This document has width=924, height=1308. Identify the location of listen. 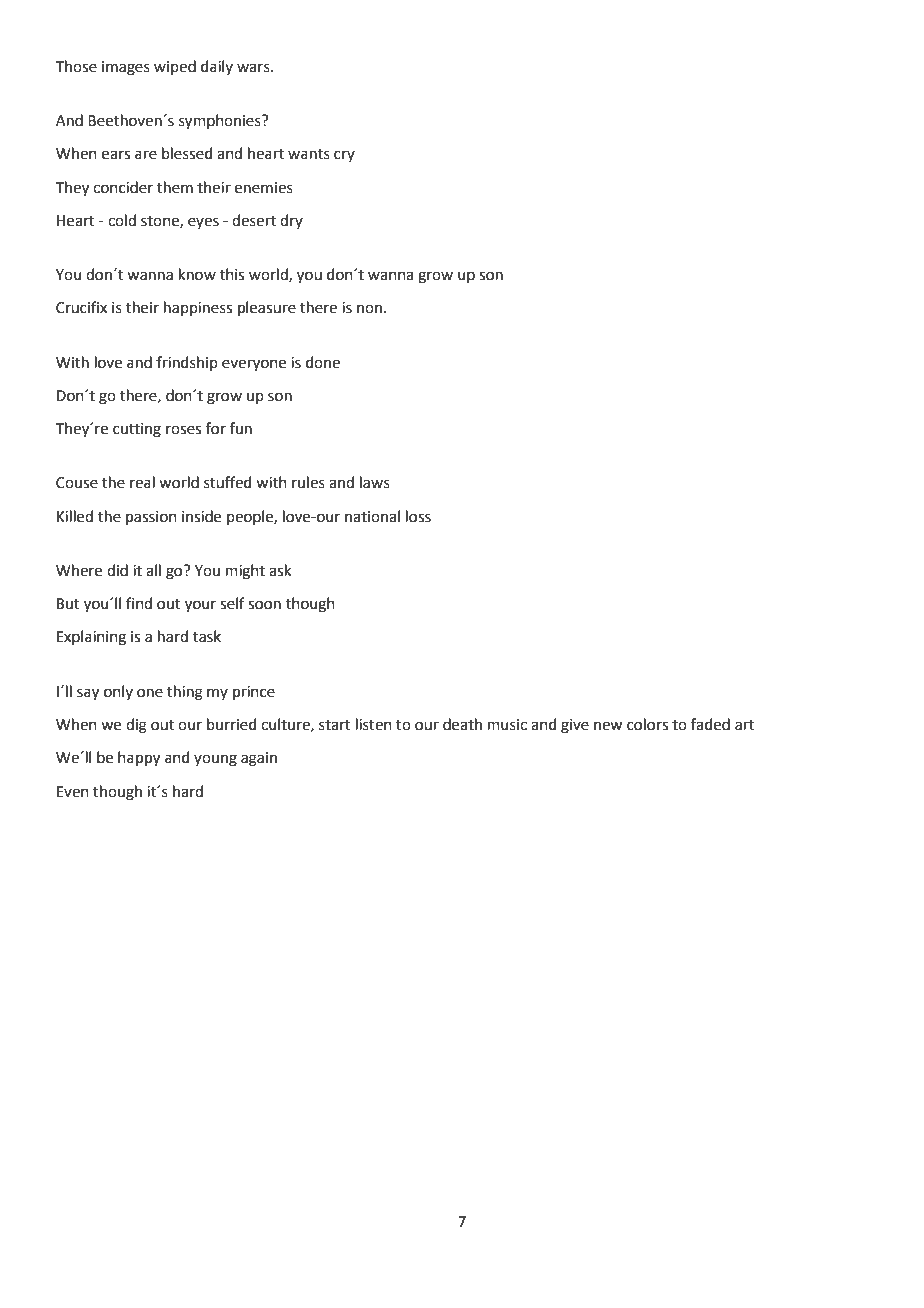
(374, 724).
